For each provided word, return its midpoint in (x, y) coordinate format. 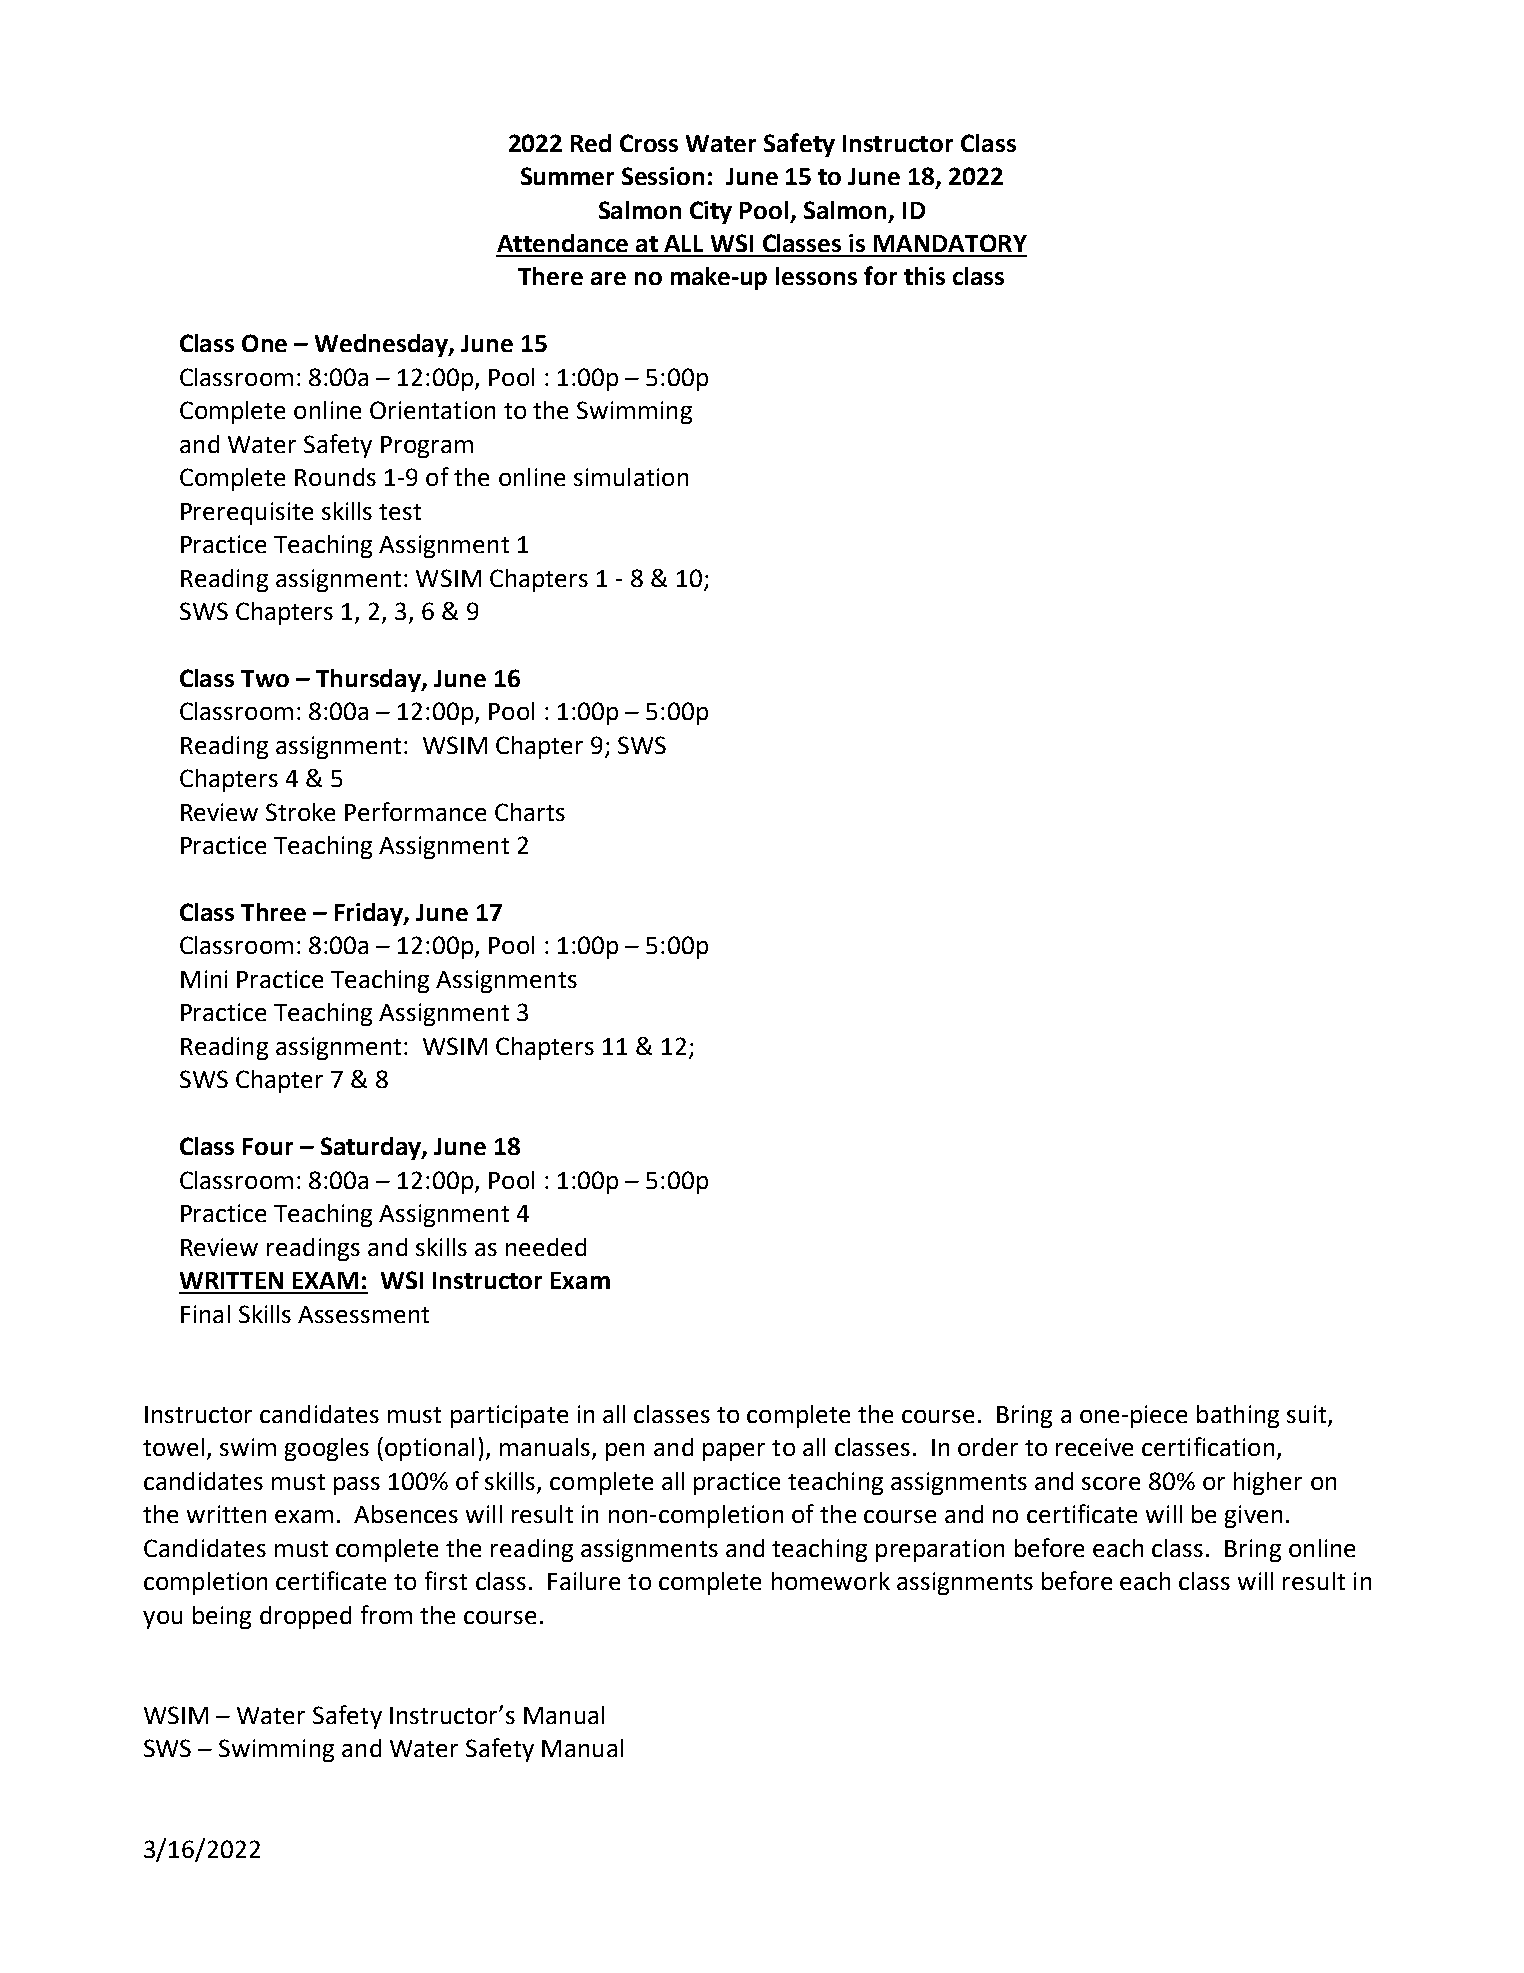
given (1253, 1516)
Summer (567, 176)
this (924, 276)
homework (831, 1581)
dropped (305, 1617)
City (711, 212)
